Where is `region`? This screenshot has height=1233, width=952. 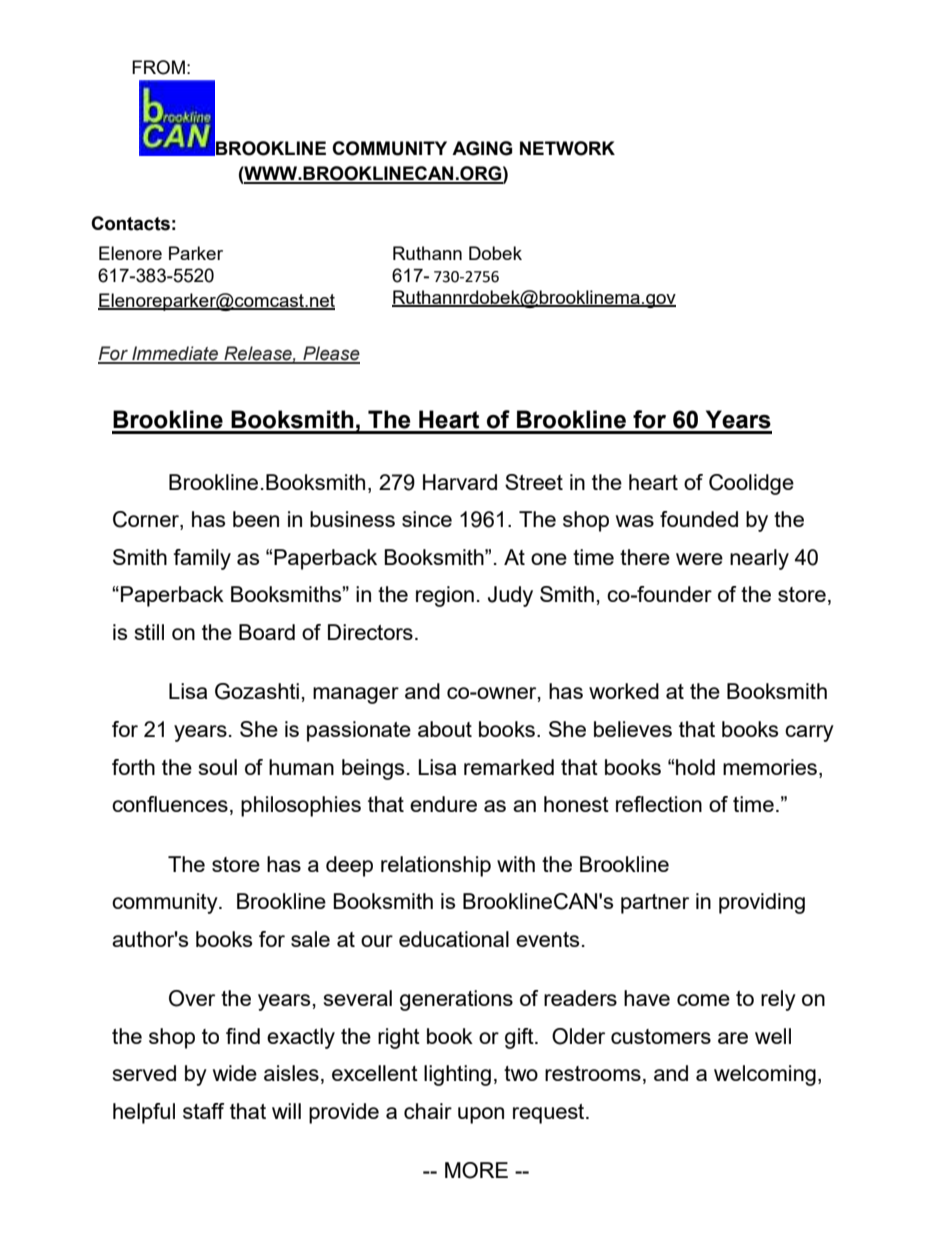
region is located at coordinates (445, 596).
